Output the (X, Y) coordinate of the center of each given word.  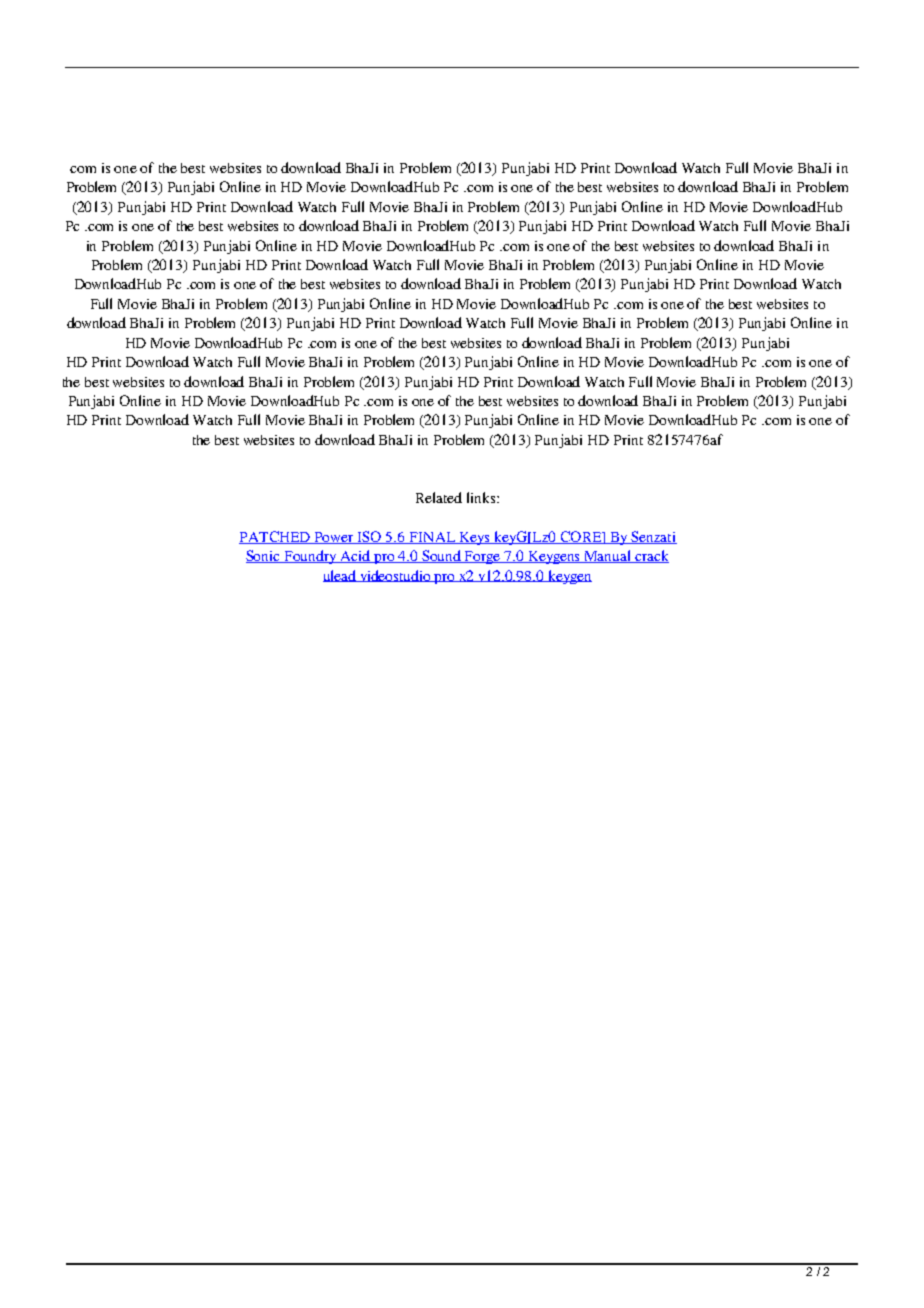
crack (651, 556)
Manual (608, 556)
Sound (442, 556)
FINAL (432, 538)
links (482, 497)
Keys (474, 538)
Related (439, 497)
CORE (581, 537)
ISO (370, 537)
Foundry (311, 557)
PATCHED (276, 537)
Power (334, 538)
